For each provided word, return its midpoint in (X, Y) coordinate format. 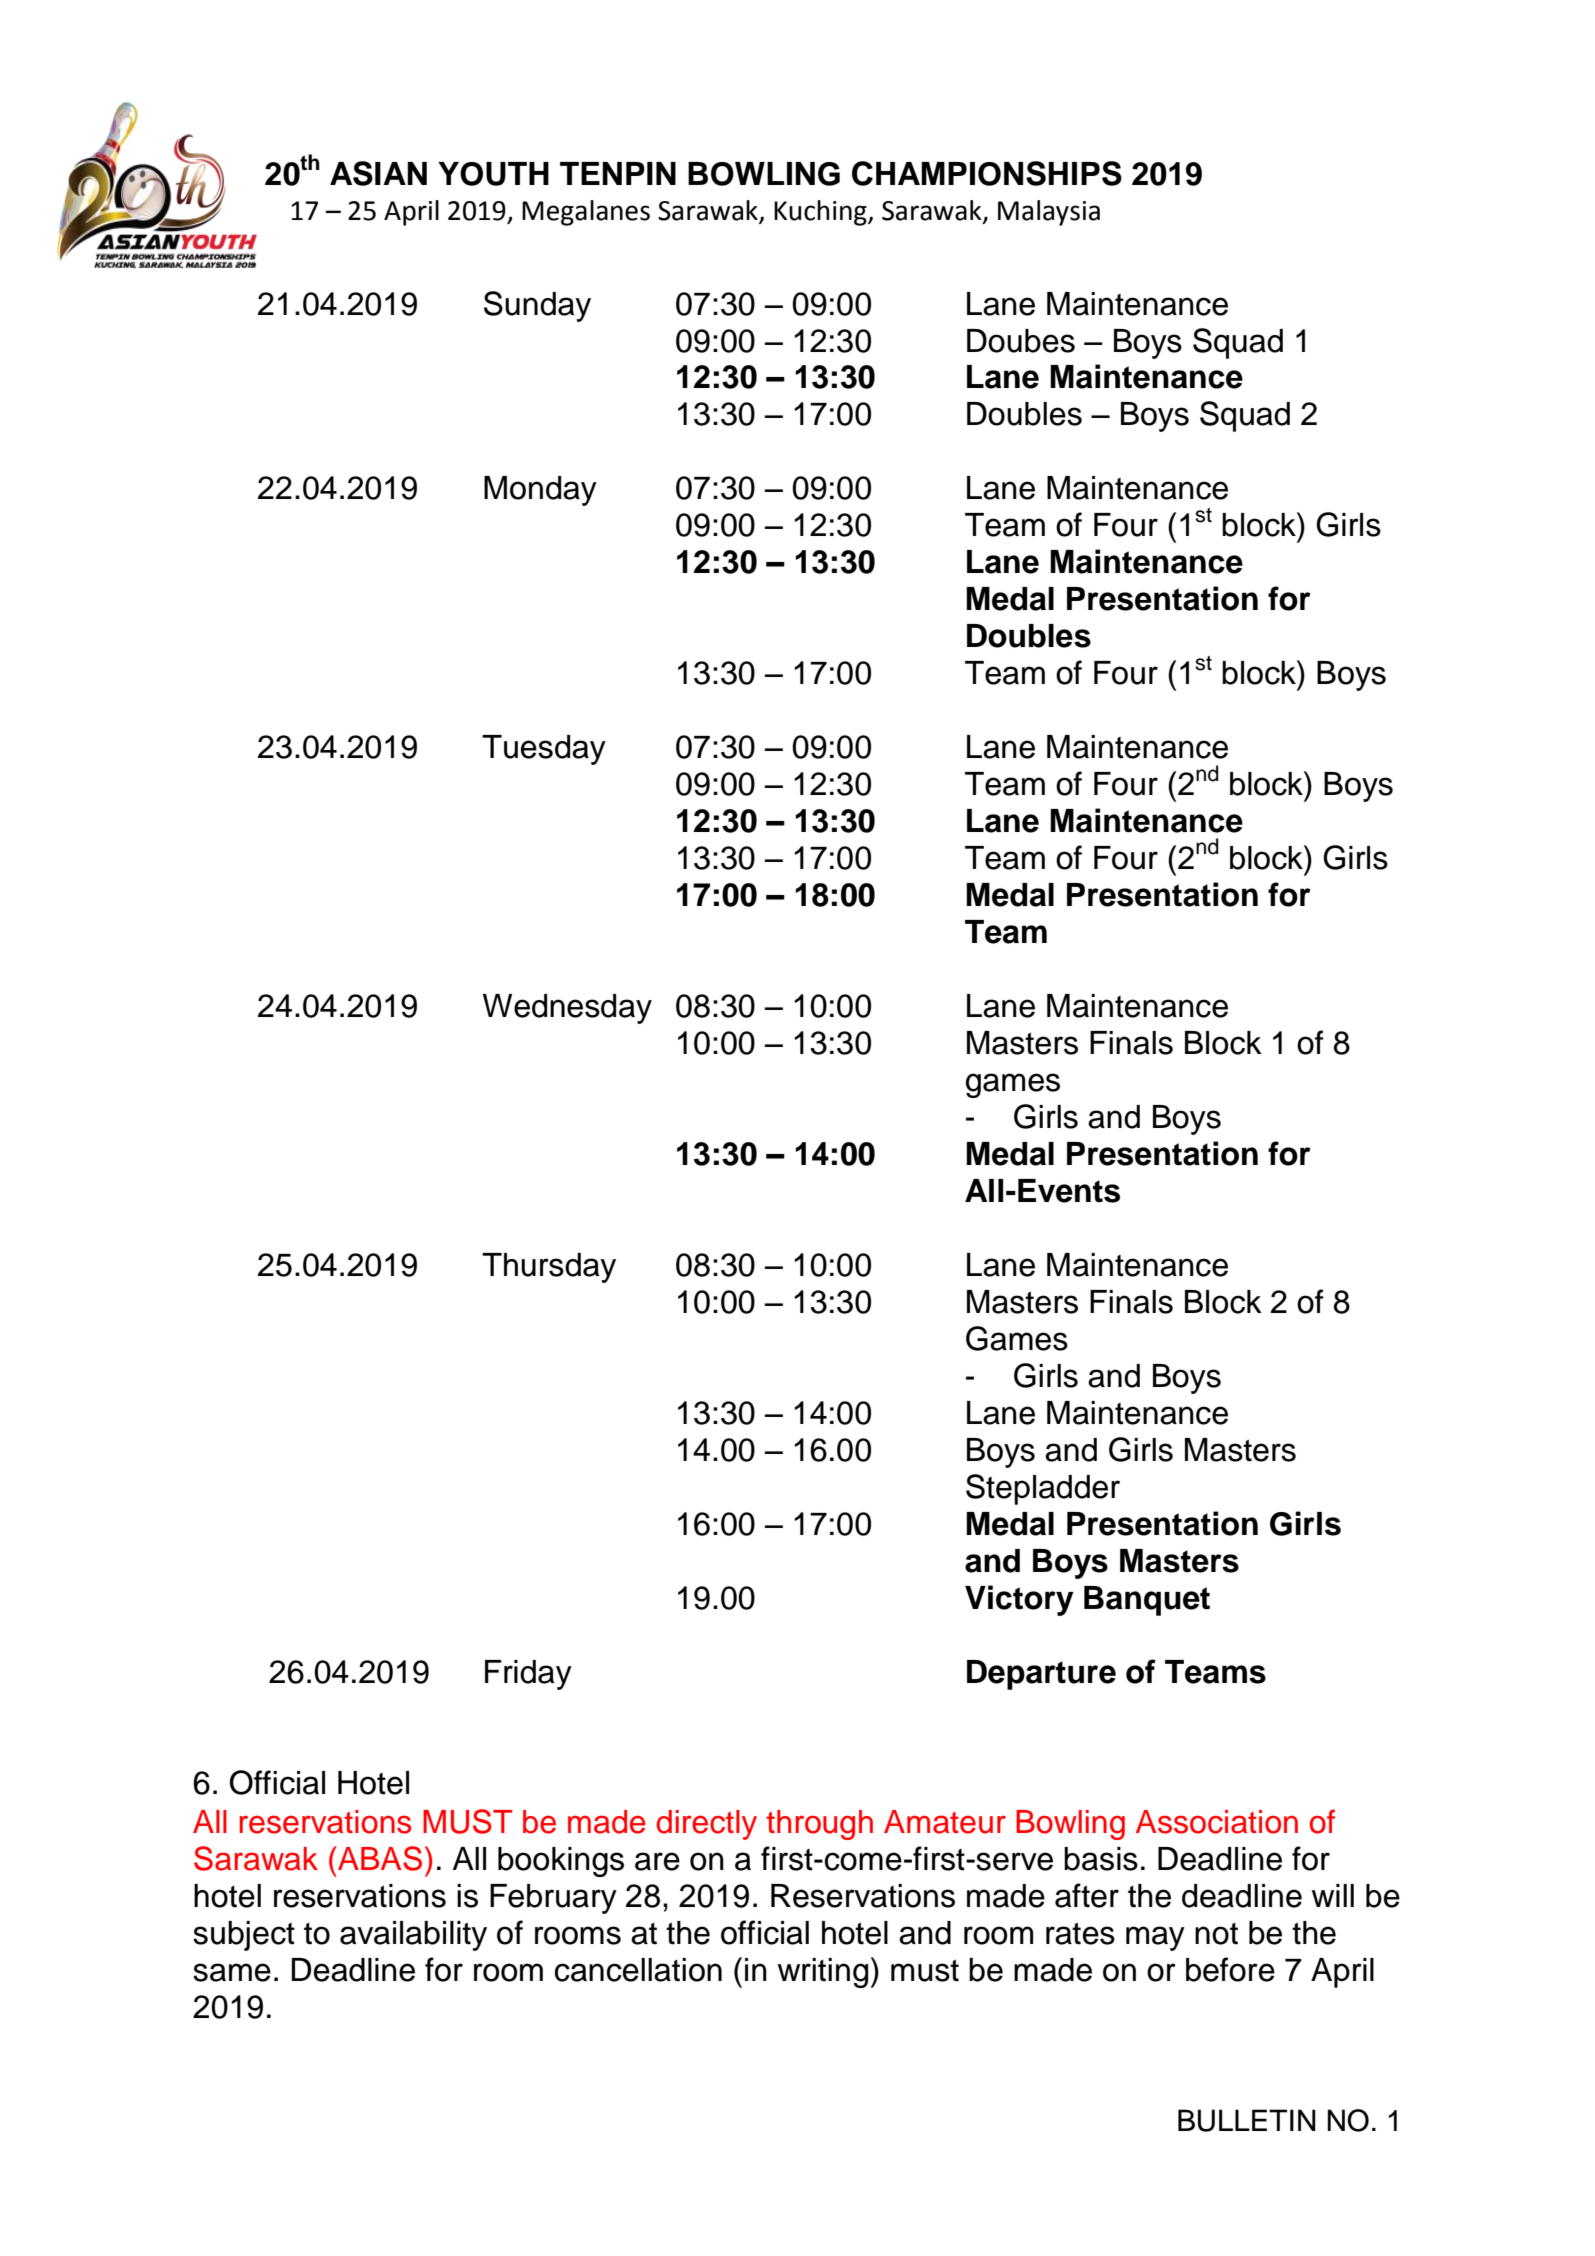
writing (823, 1973)
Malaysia (1049, 213)
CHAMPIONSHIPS (987, 173)
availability (413, 1936)
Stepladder (1043, 1489)
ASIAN (378, 173)
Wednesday (567, 1009)
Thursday (549, 1268)
